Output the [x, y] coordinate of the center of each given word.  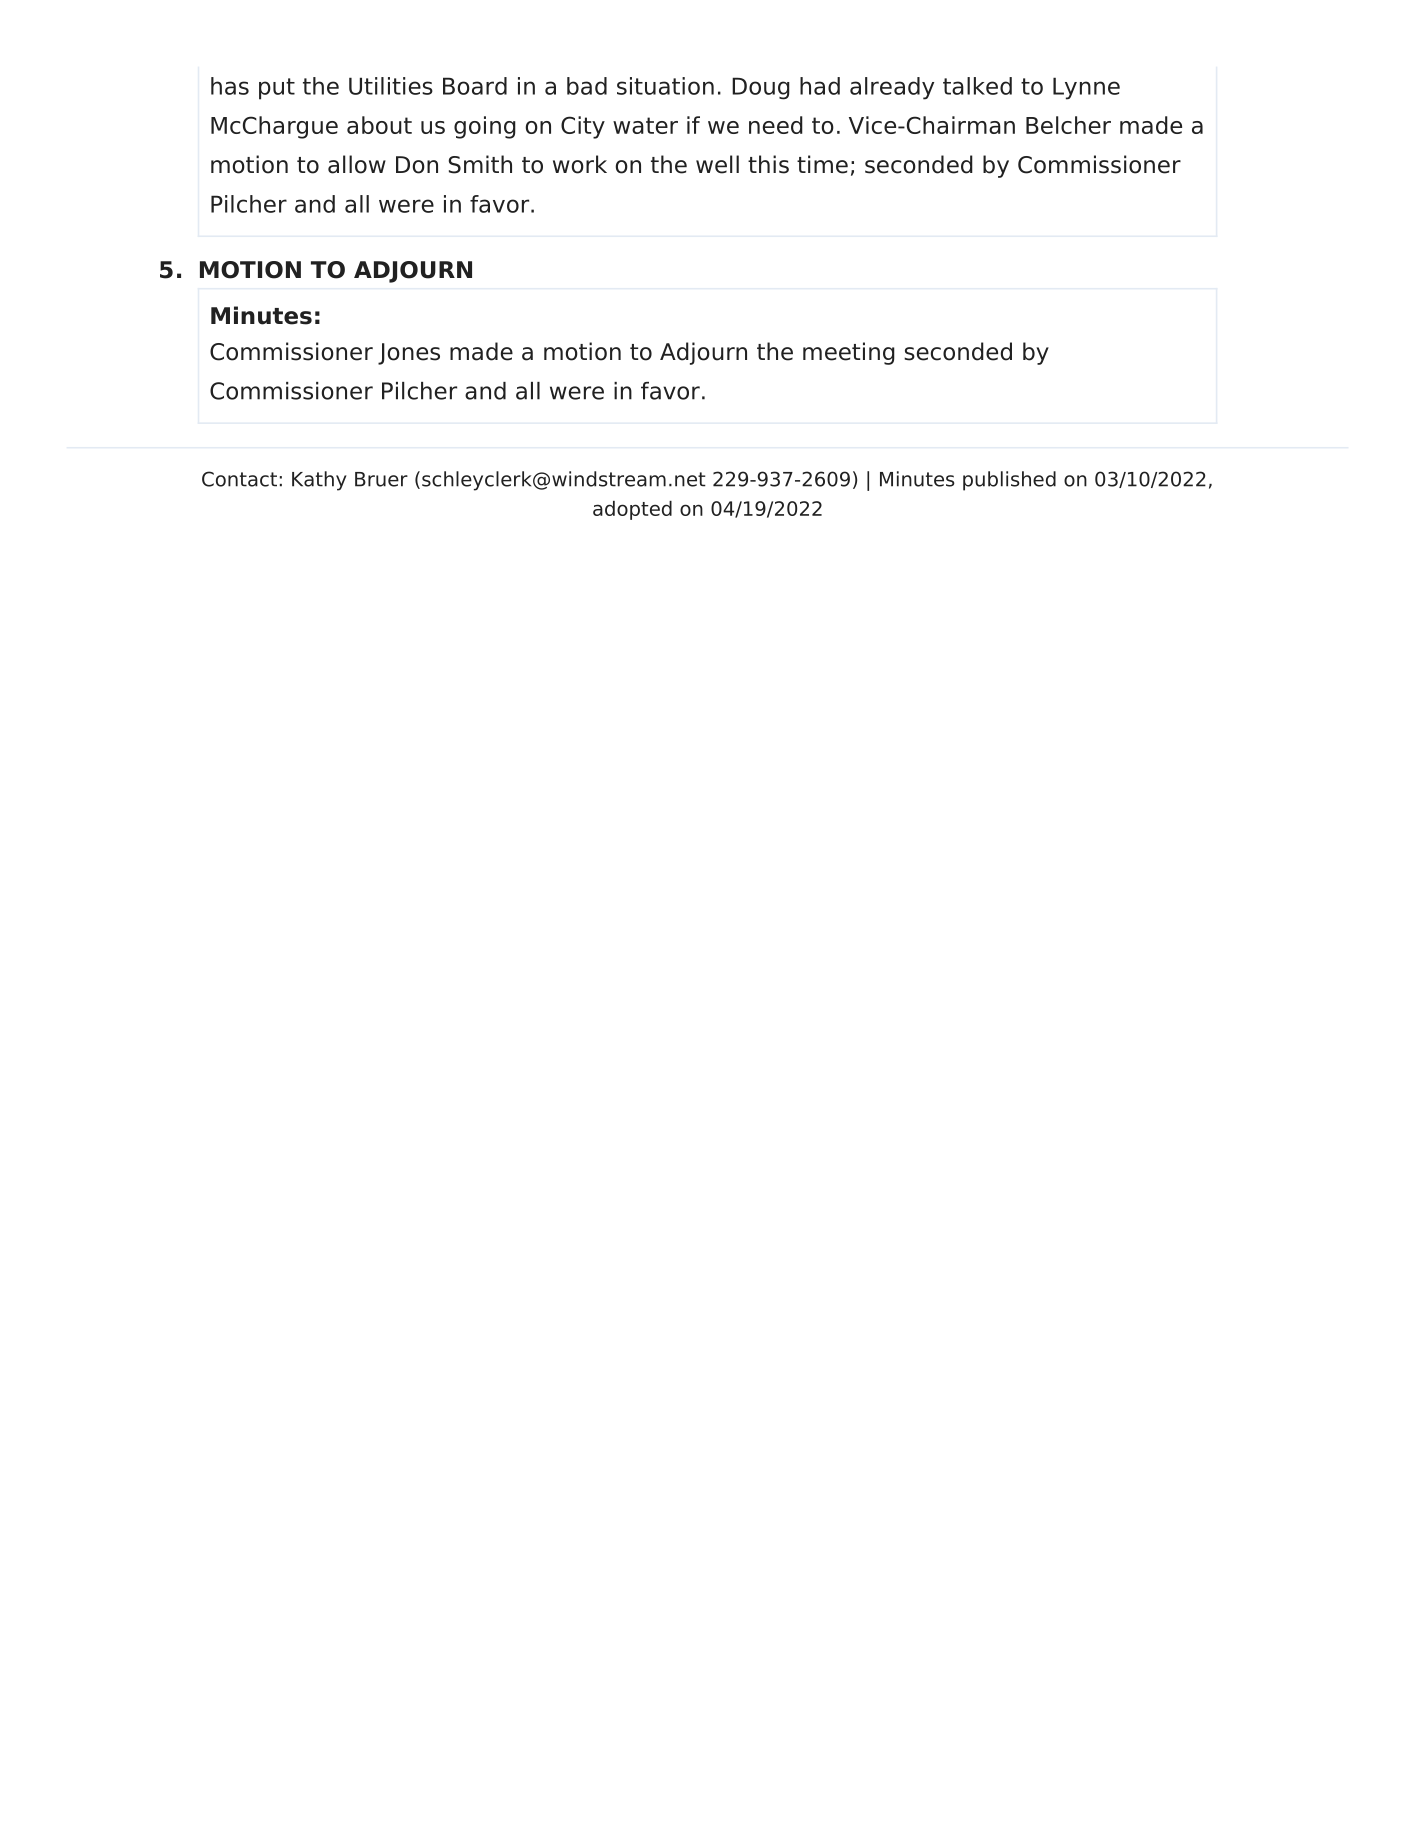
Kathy [319, 481]
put [277, 89]
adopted [632, 510]
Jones [409, 354]
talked [977, 86]
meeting [849, 353]
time [822, 164]
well [717, 164]
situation [665, 86]
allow [357, 164]
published [1009, 481]
